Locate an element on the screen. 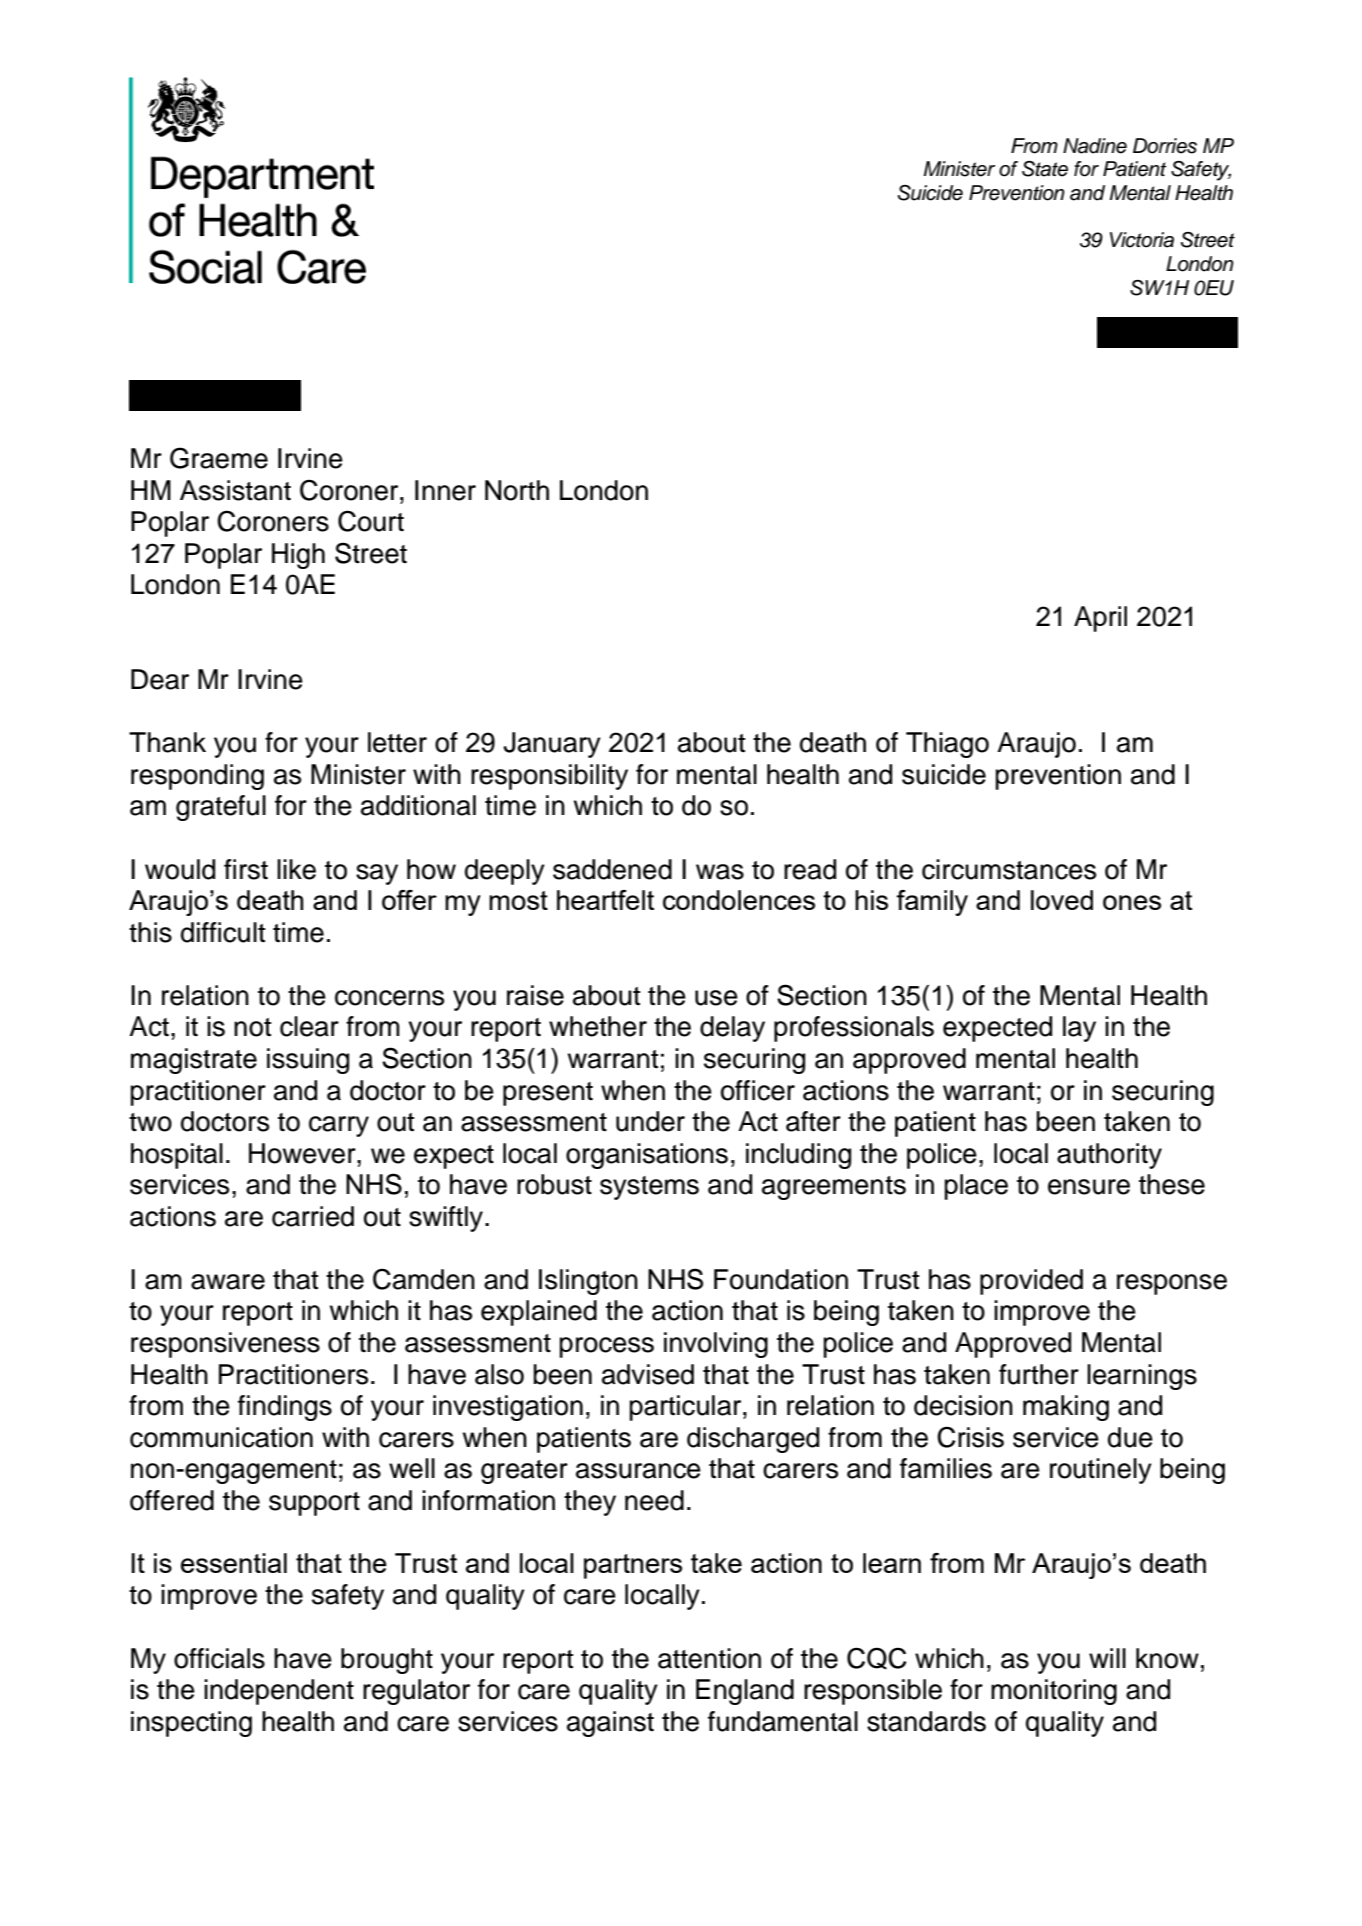 The height and width of the screenshot is (1926, 1362). State is located at coordinates (1045, 169).
